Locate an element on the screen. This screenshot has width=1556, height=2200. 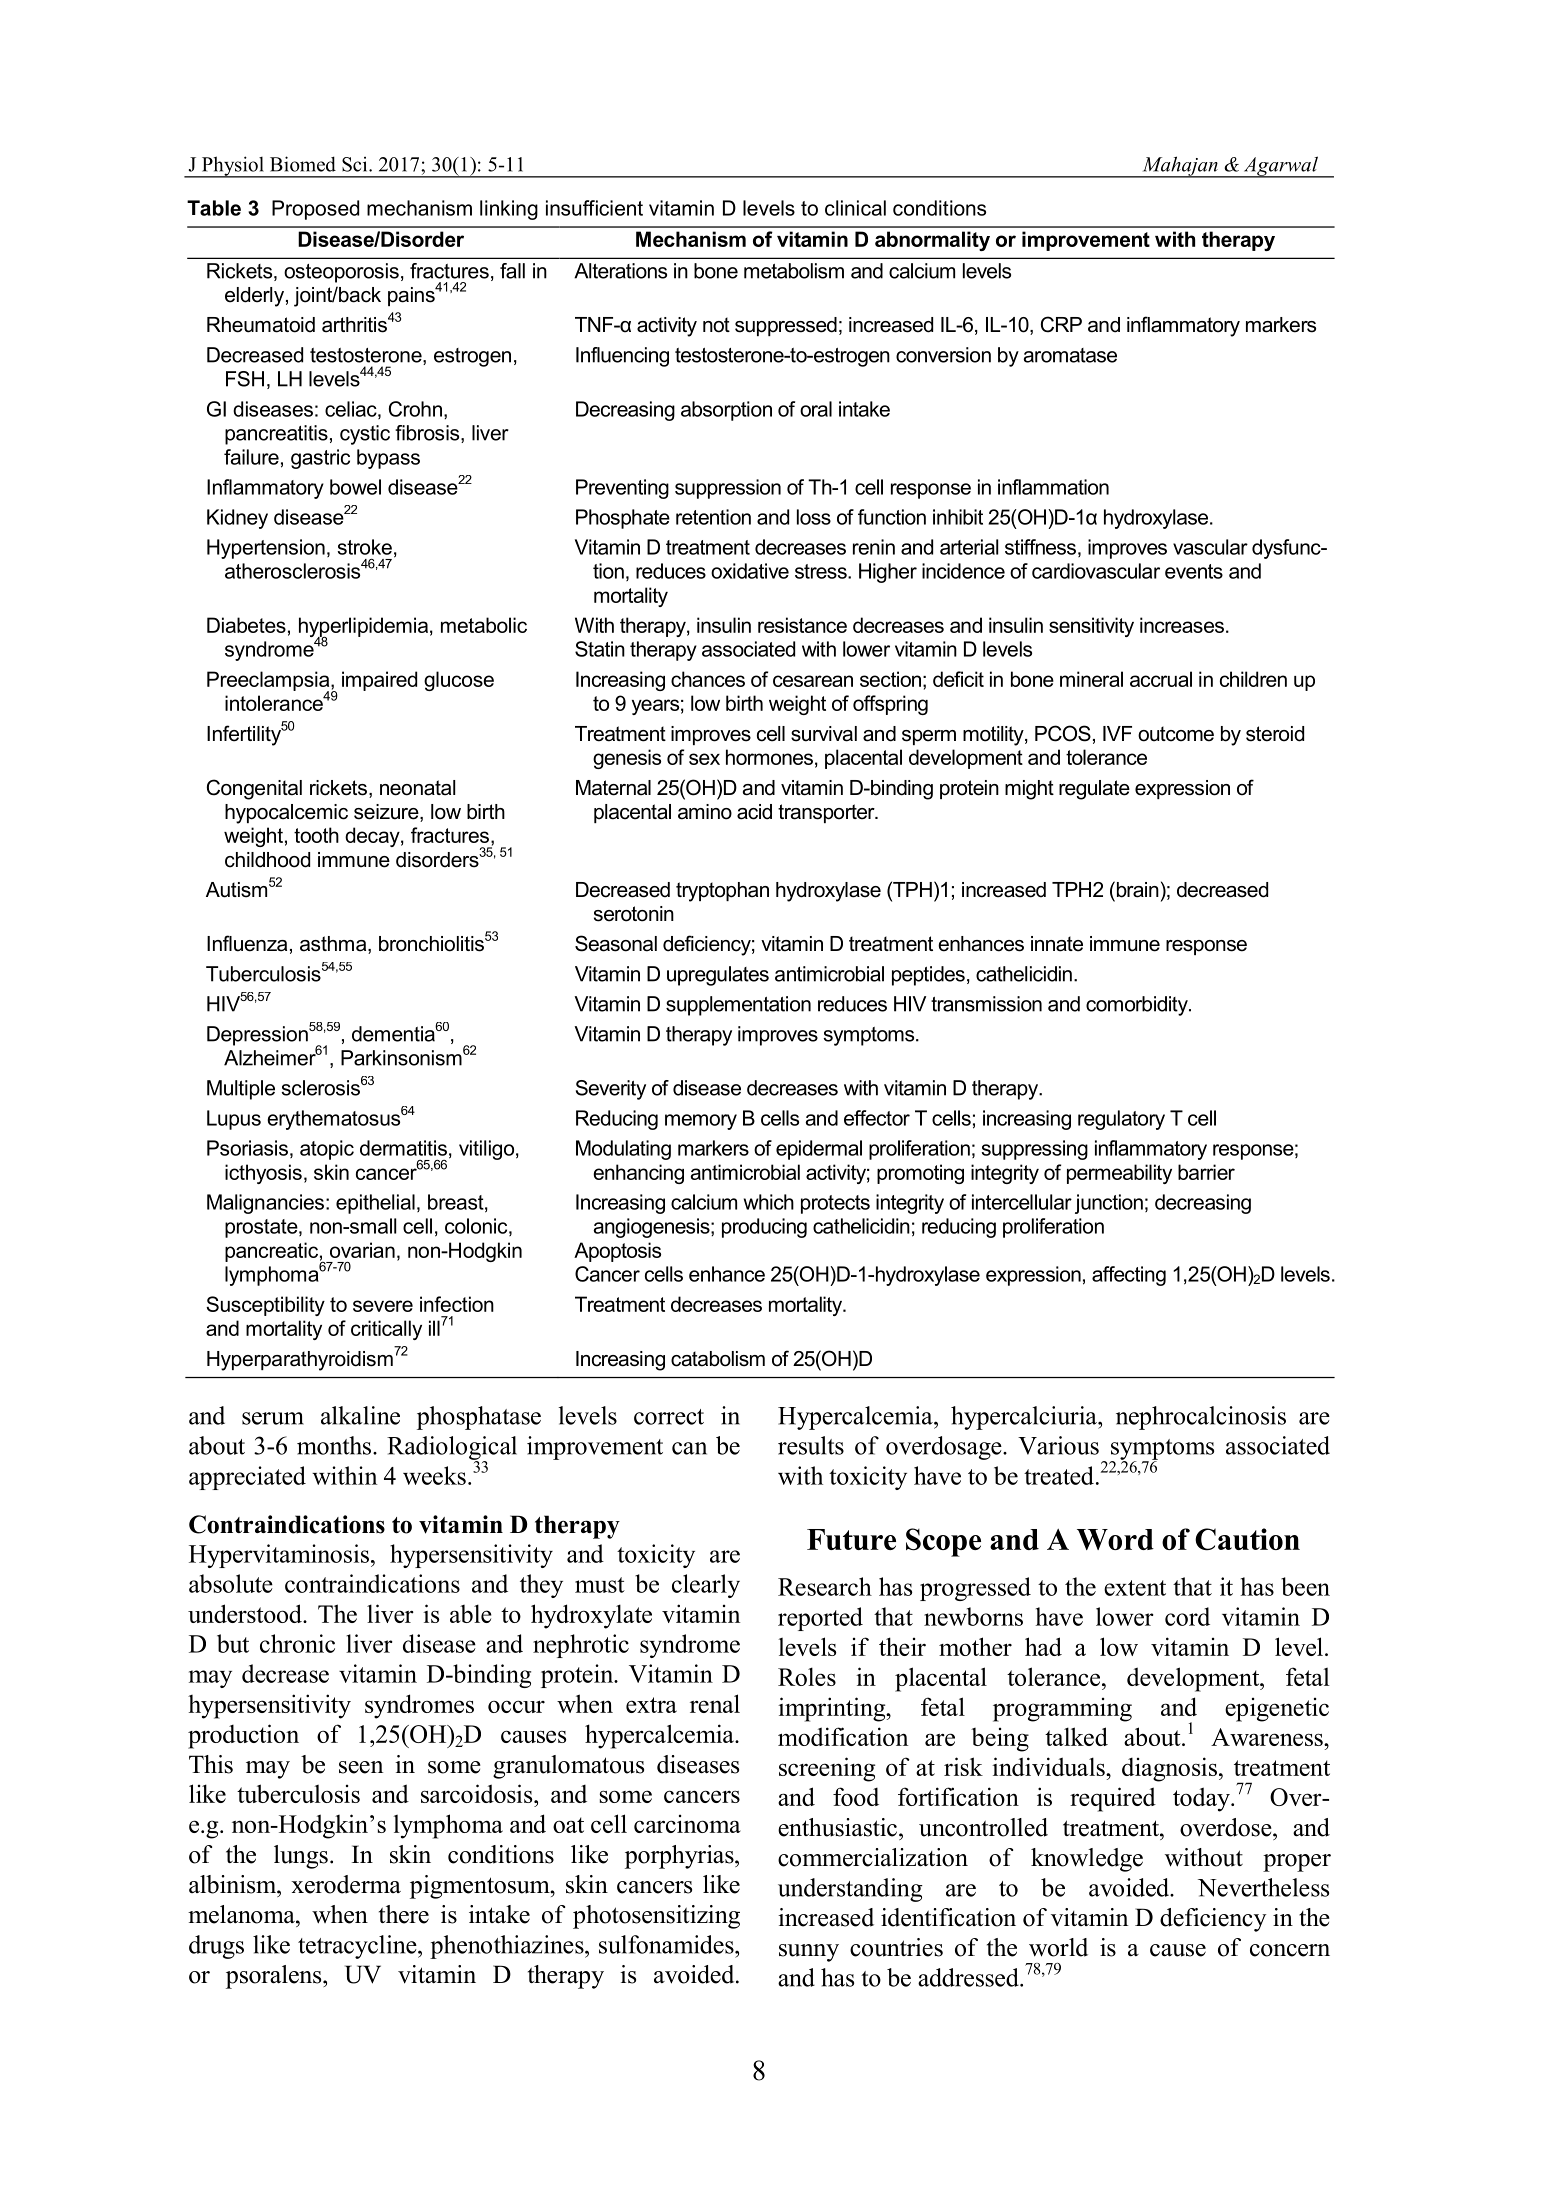
comorbidity is located at coordinates (1138, 1006).
